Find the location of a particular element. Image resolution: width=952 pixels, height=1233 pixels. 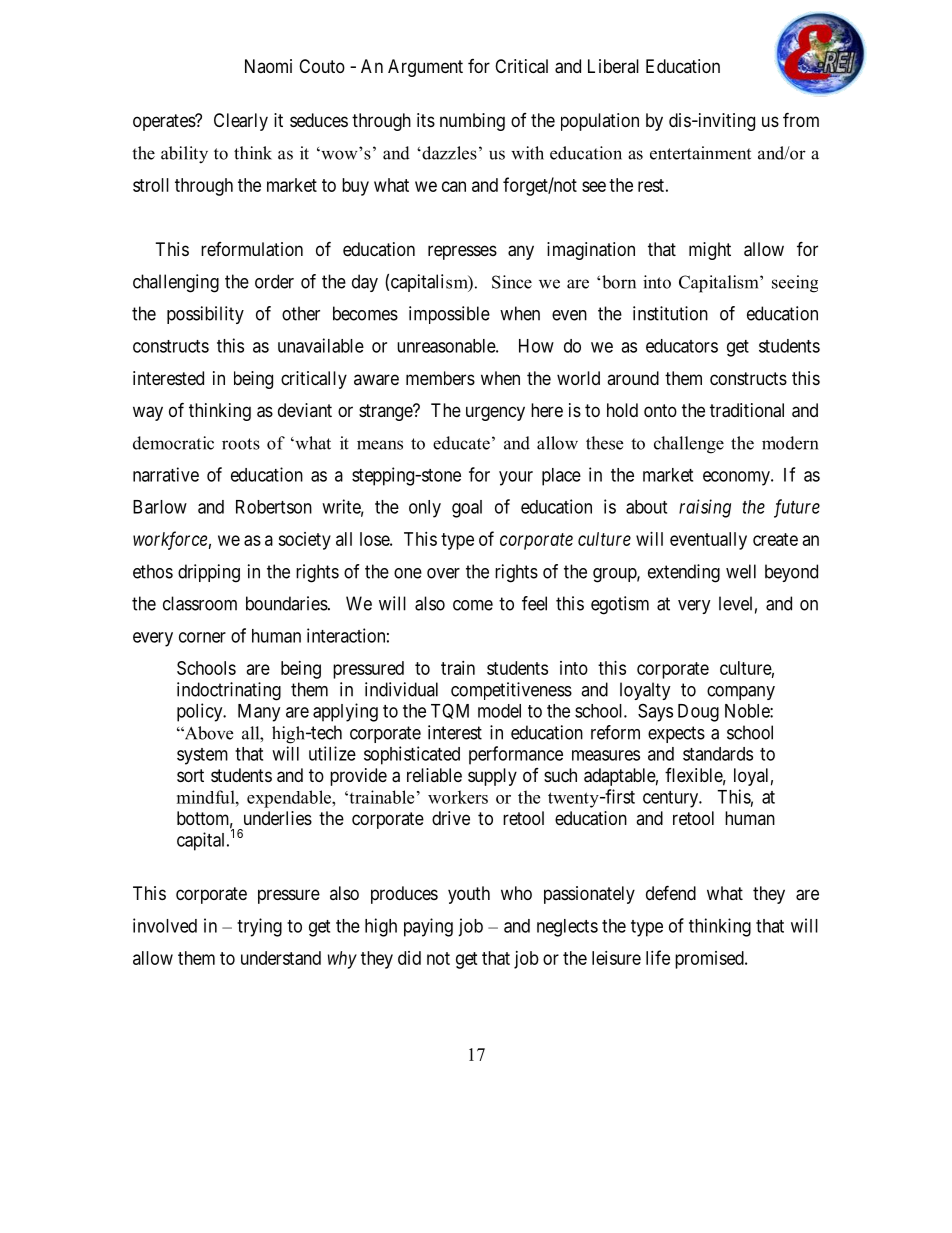

over is located at coordinates (443, 573).
